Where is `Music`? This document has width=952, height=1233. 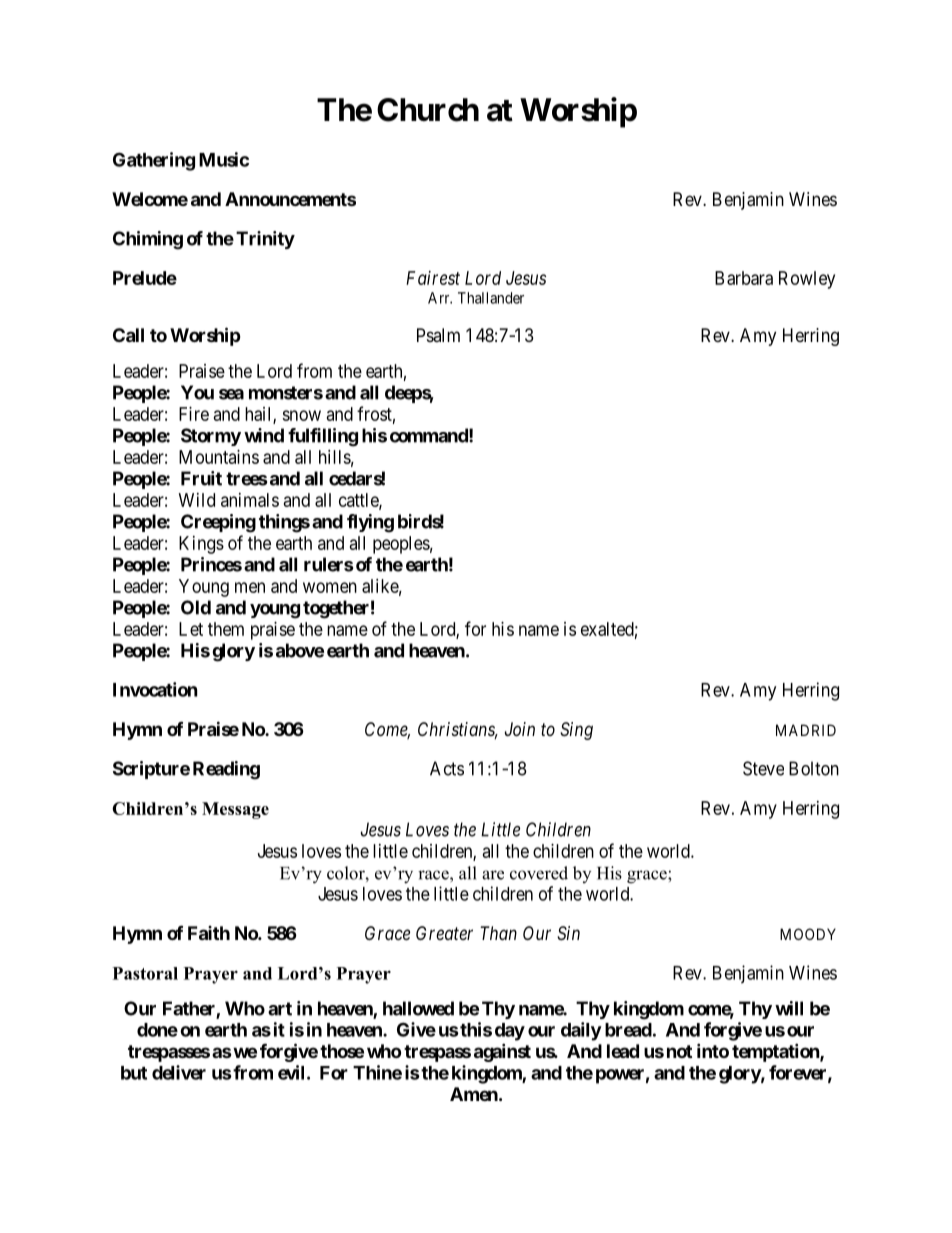 Music is located at coordinates (224, 159).
